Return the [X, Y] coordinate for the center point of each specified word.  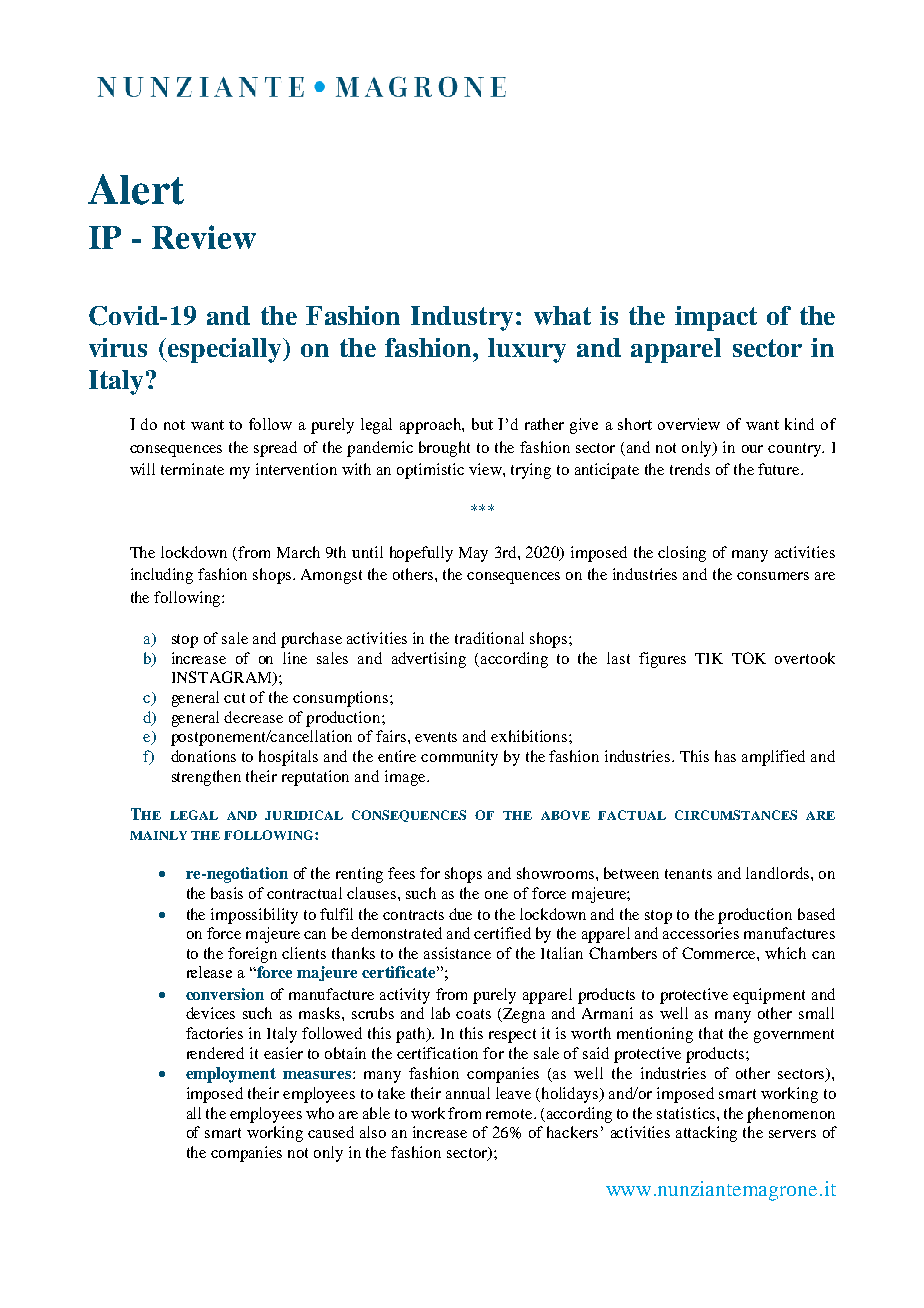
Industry [462, 318]
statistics [687, 1113]
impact [716, 318]
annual [468, 1093]
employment [231, 1075]
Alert [136, 189]
